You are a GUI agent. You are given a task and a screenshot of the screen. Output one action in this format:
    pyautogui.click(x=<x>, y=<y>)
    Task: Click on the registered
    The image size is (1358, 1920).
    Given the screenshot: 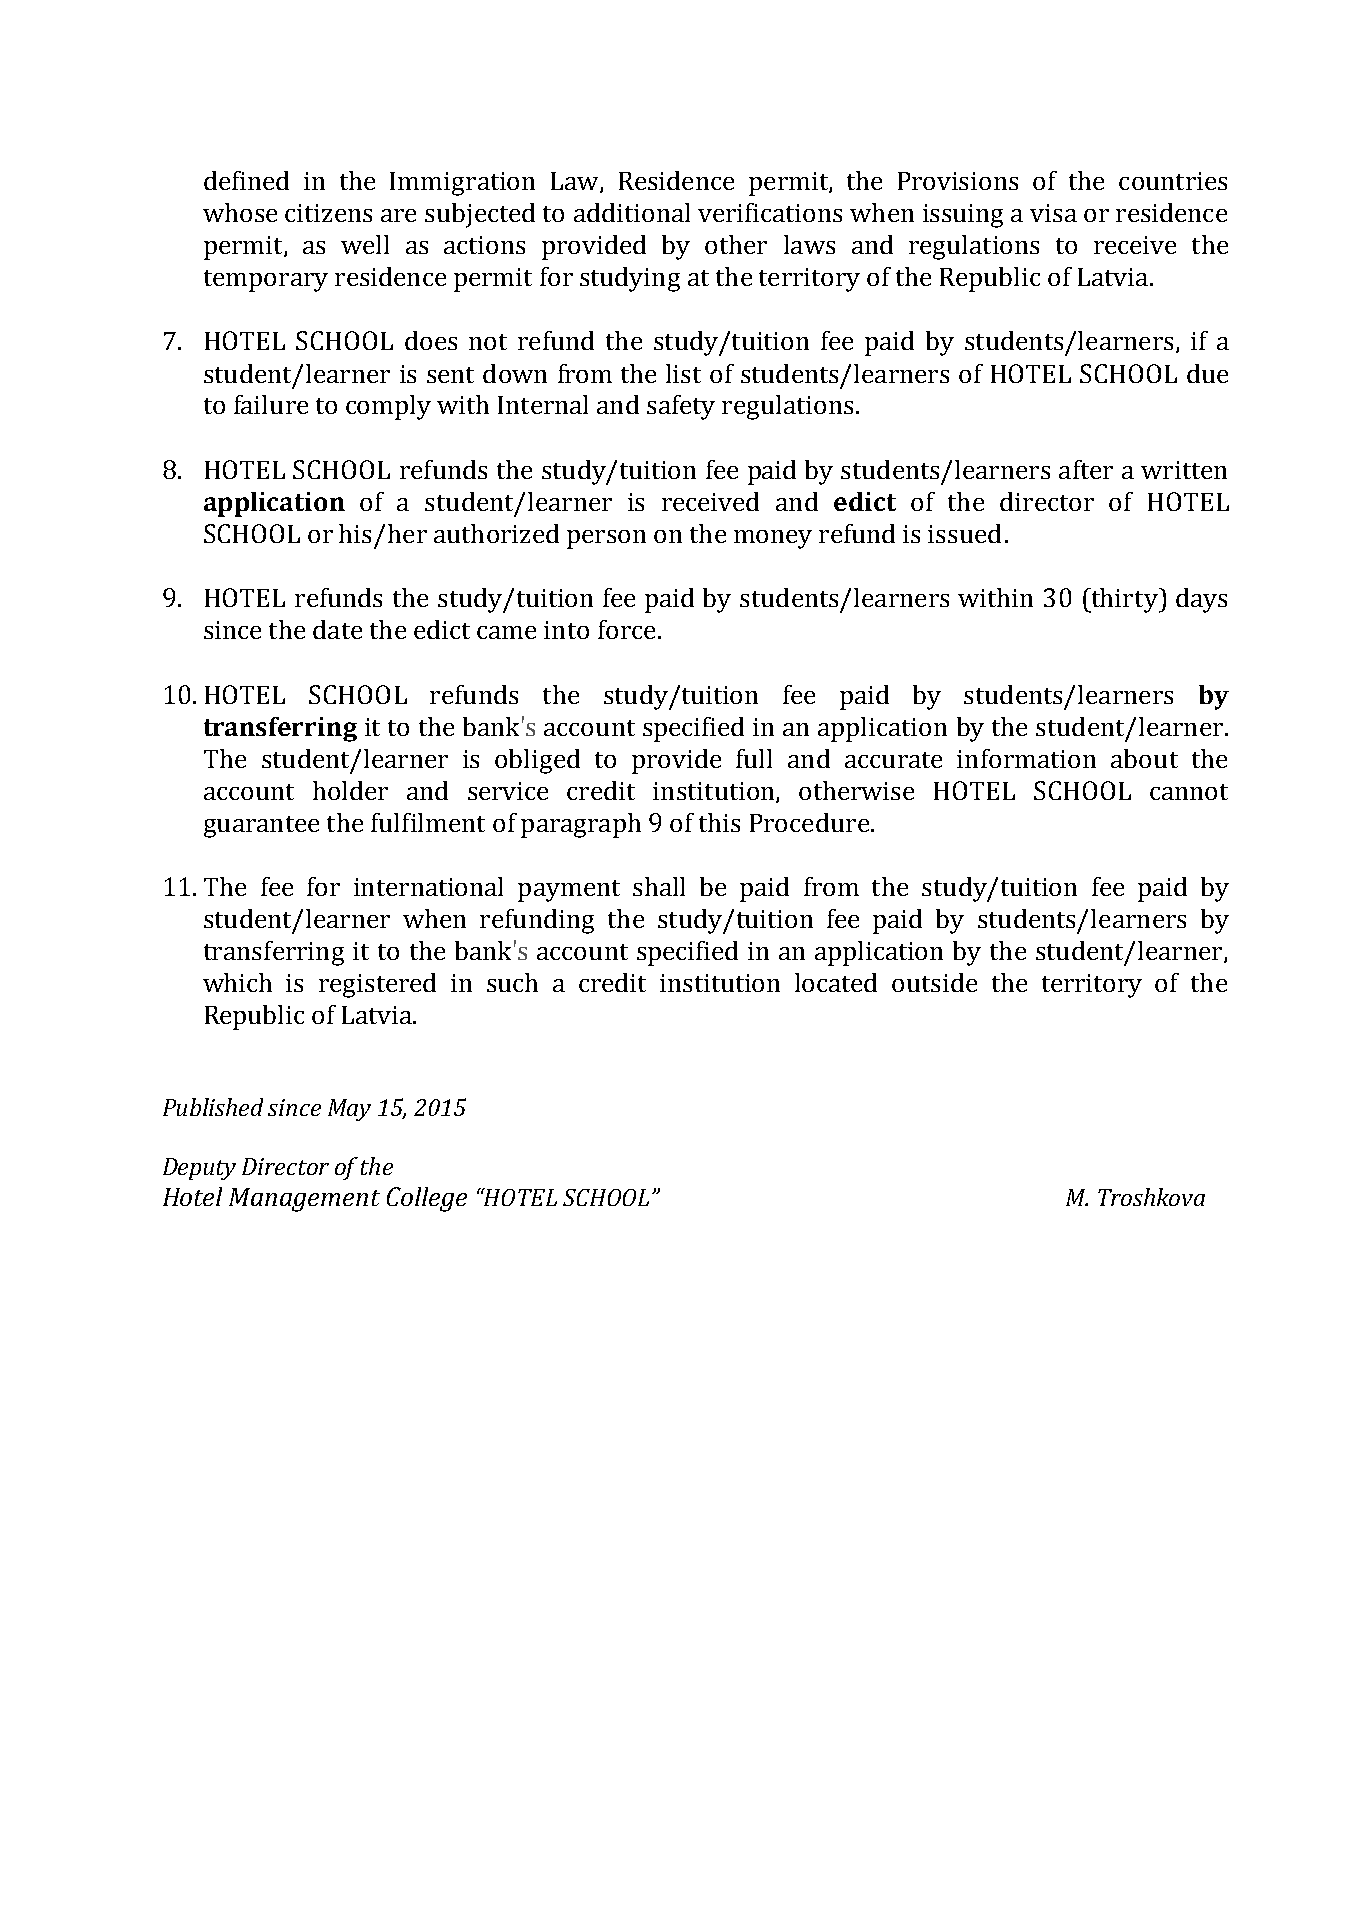 What is the action you would take?
    pyautogui.click(x=377, y=985)
